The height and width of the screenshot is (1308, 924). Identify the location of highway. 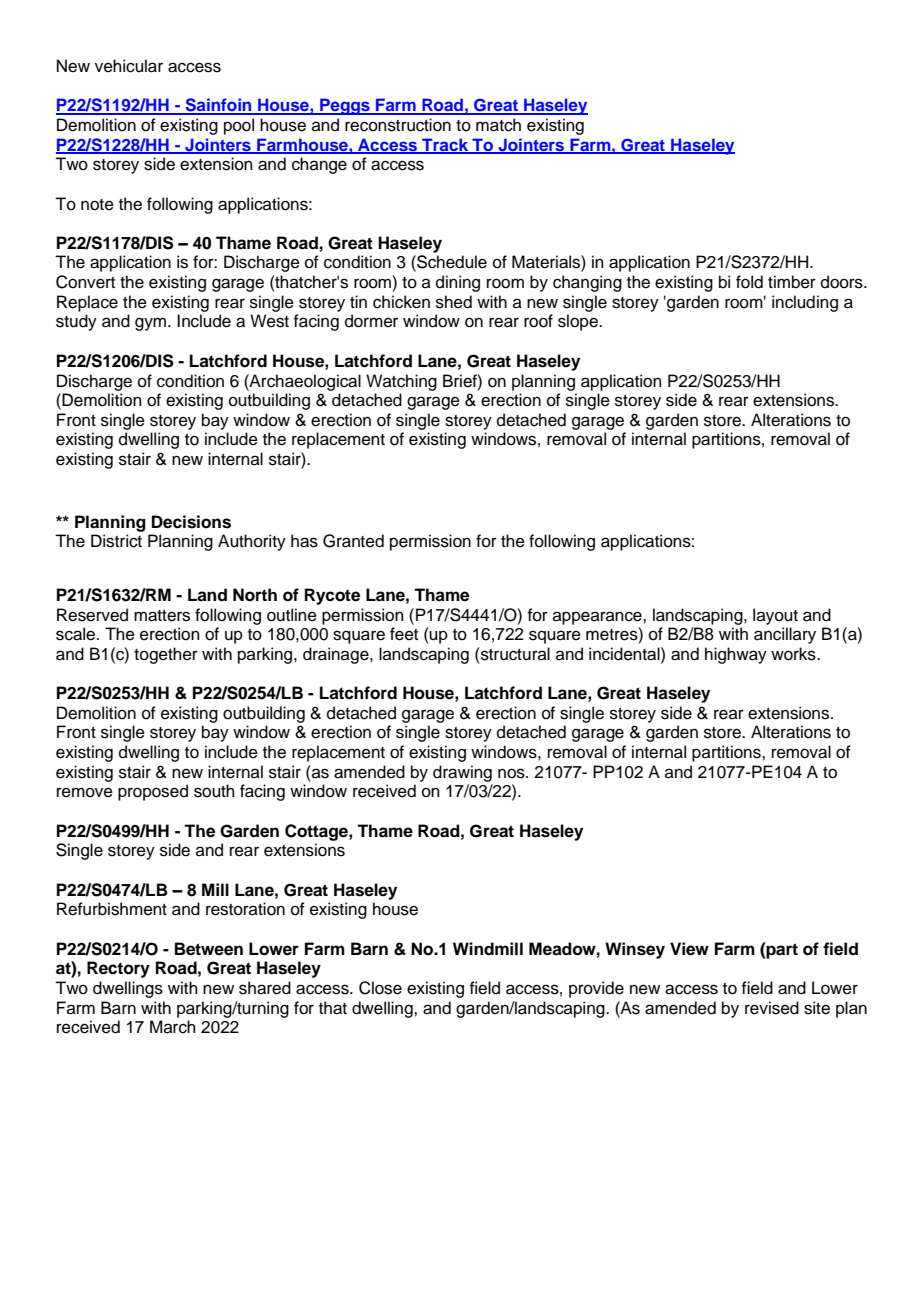
(736, 655).
